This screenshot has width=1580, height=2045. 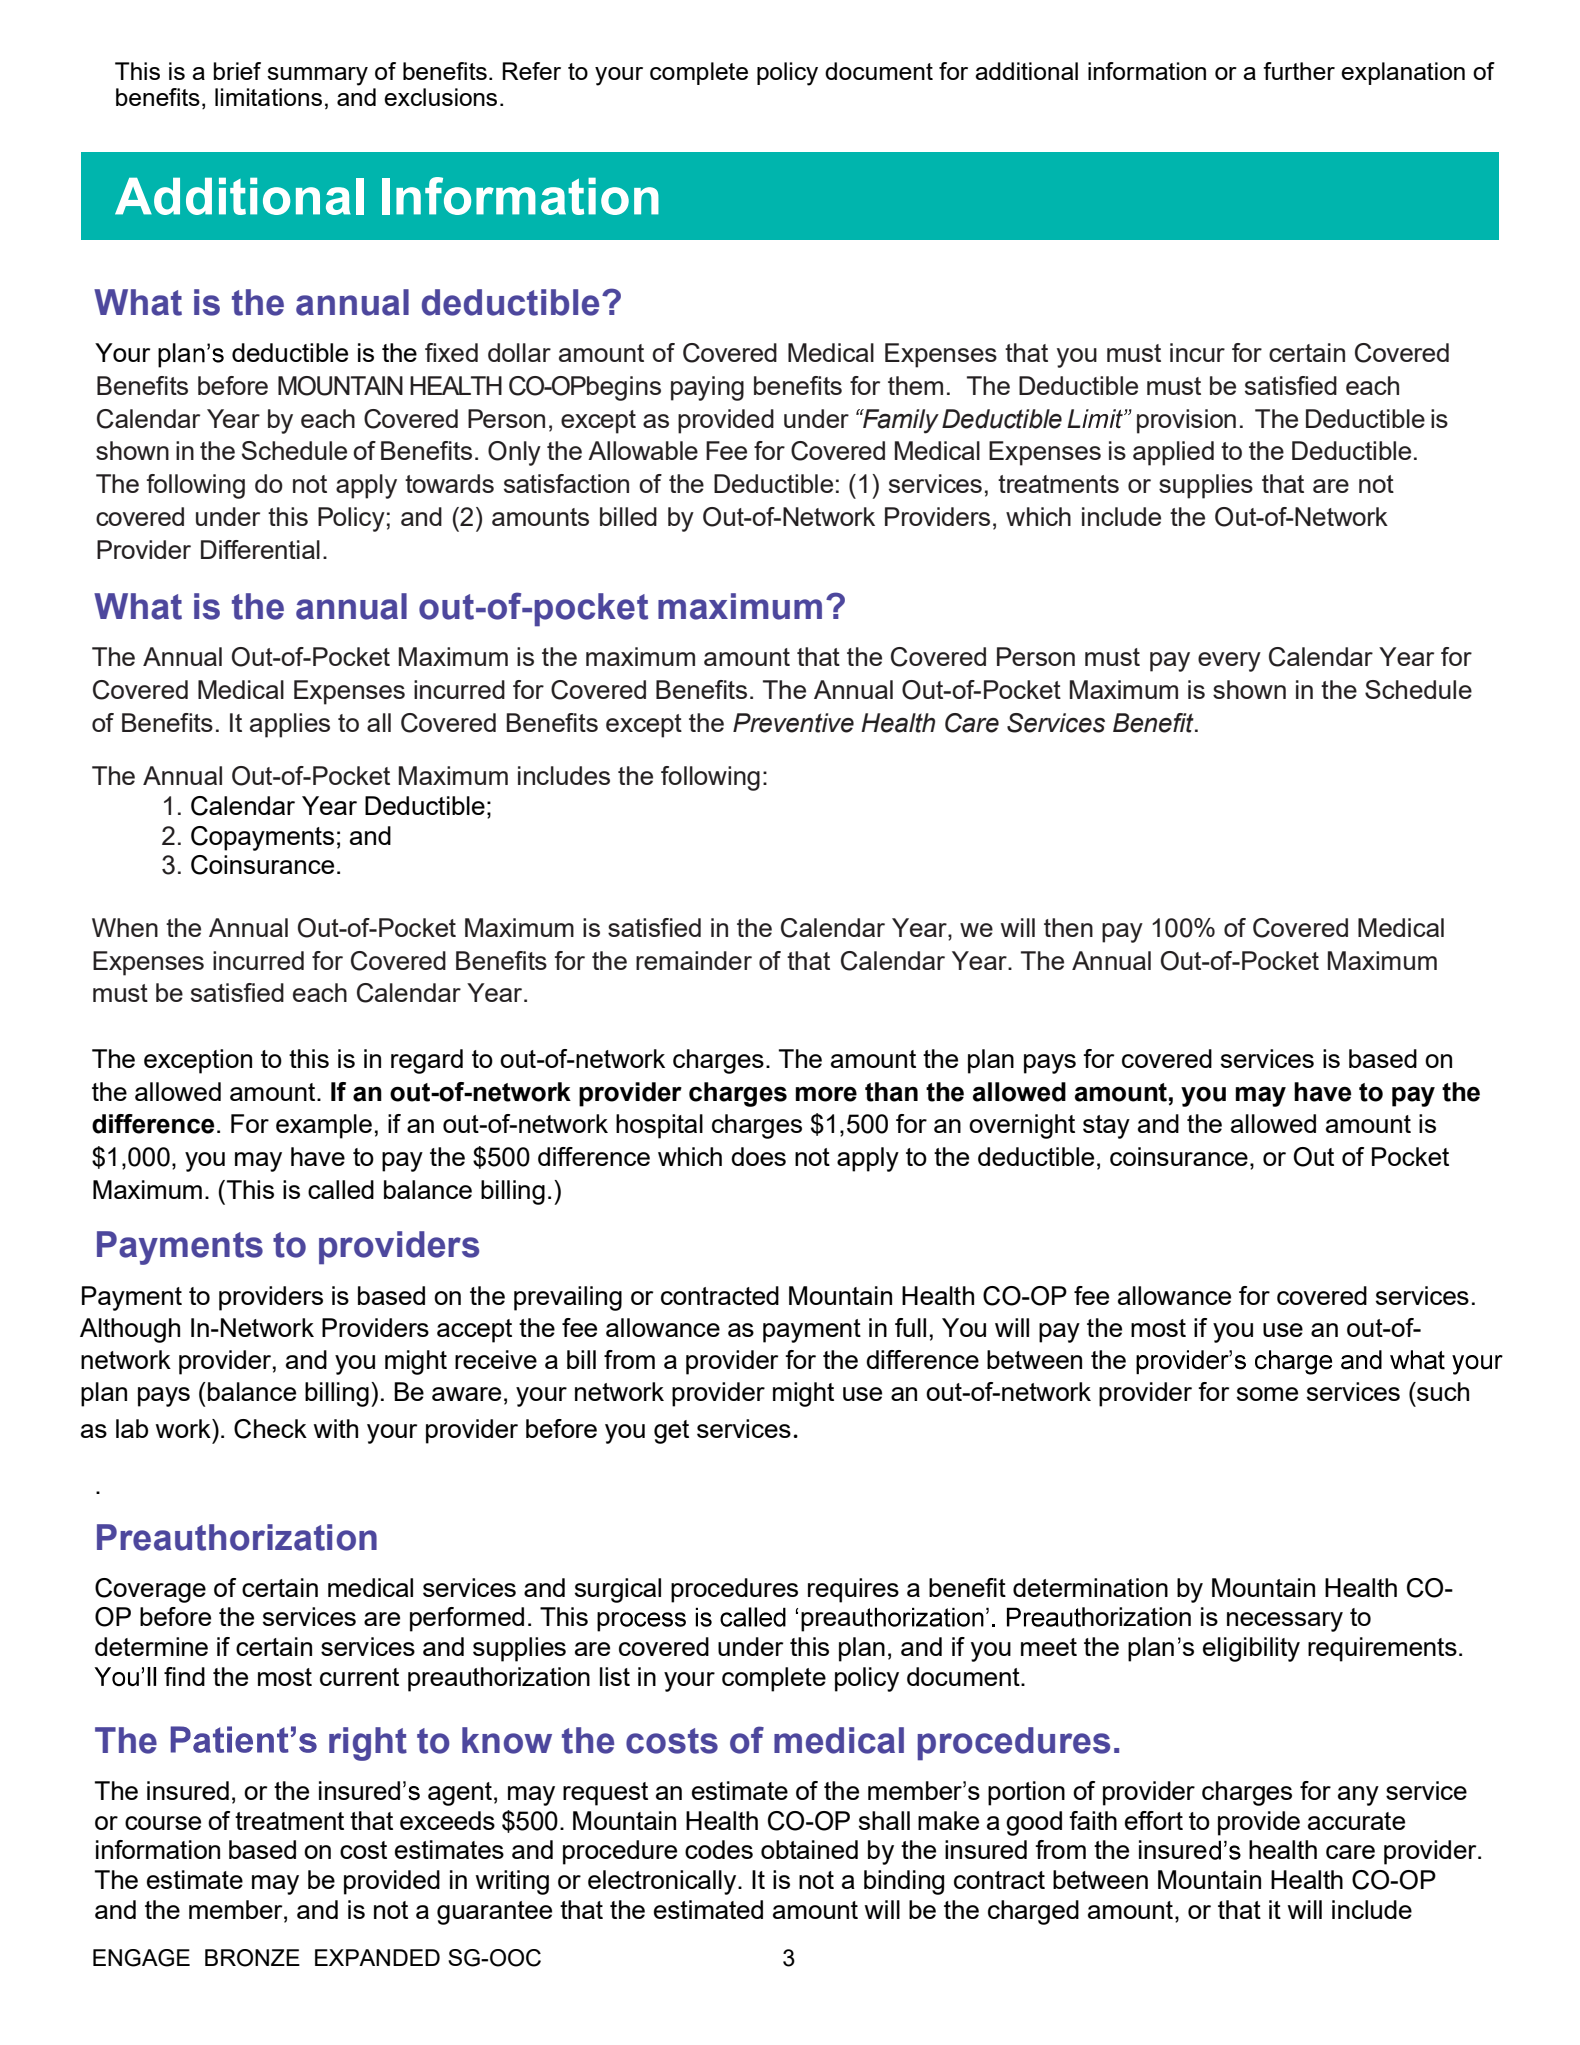 What do you see at coordinates (252, 1958) in the screenshot?
I see `BRONZE` at bounding box center [252, 1958].
